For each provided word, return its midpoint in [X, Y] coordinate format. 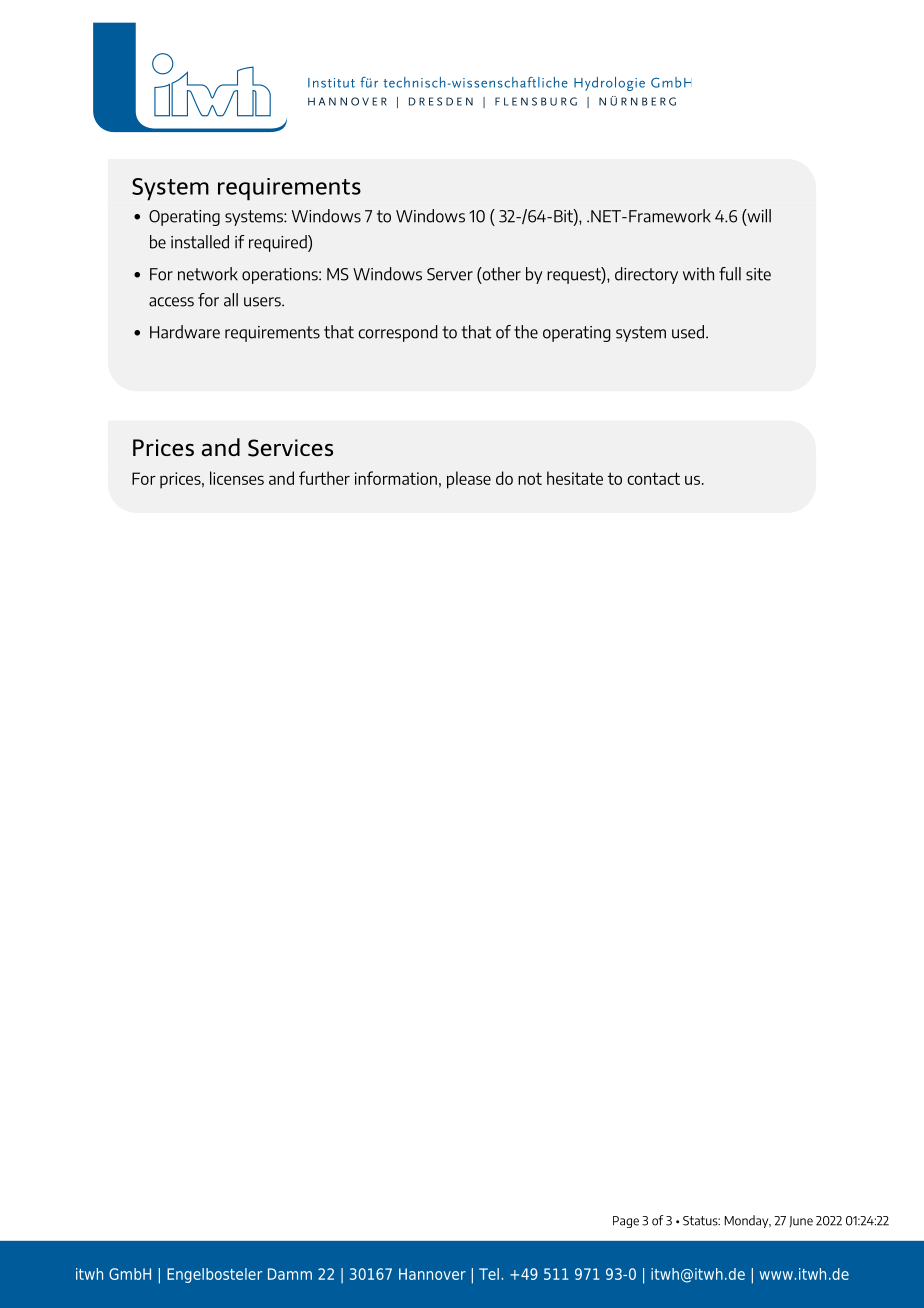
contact [653, 478]
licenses [237, 478]
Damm [290, 1274]
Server [450, 274]
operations [281, 276]
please [469, 480]
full [730, 274]
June [801, 1221]
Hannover [432, 1274]
